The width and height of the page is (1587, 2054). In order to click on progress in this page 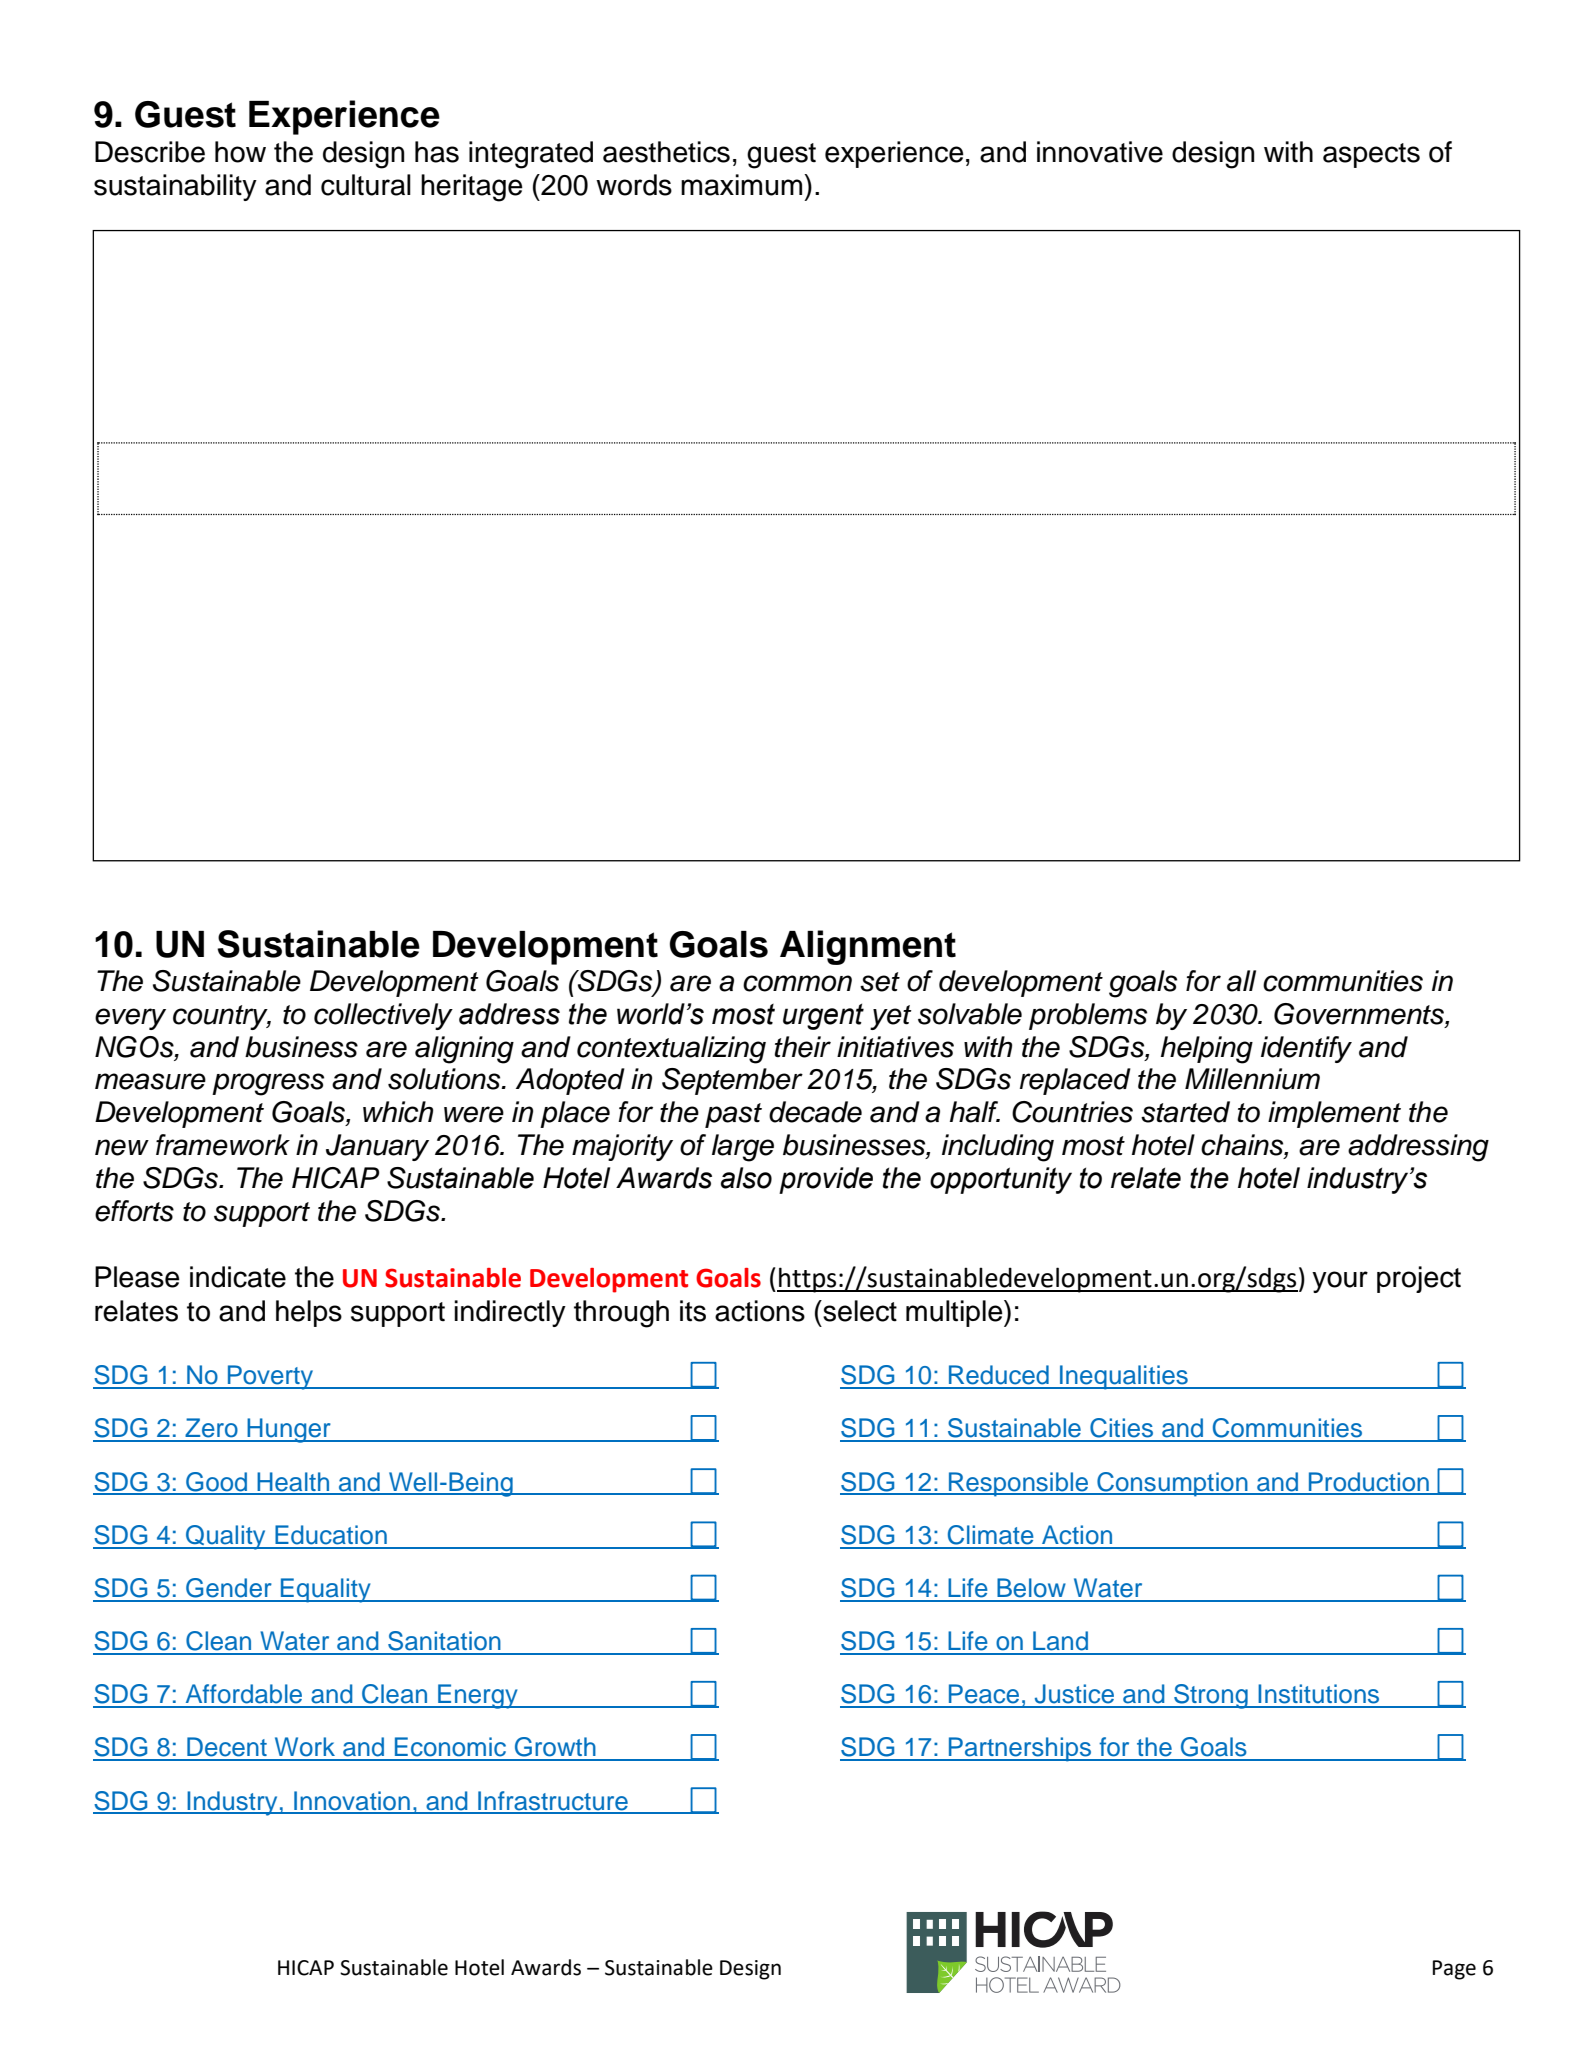, I will do `click(268, 1084)`.
